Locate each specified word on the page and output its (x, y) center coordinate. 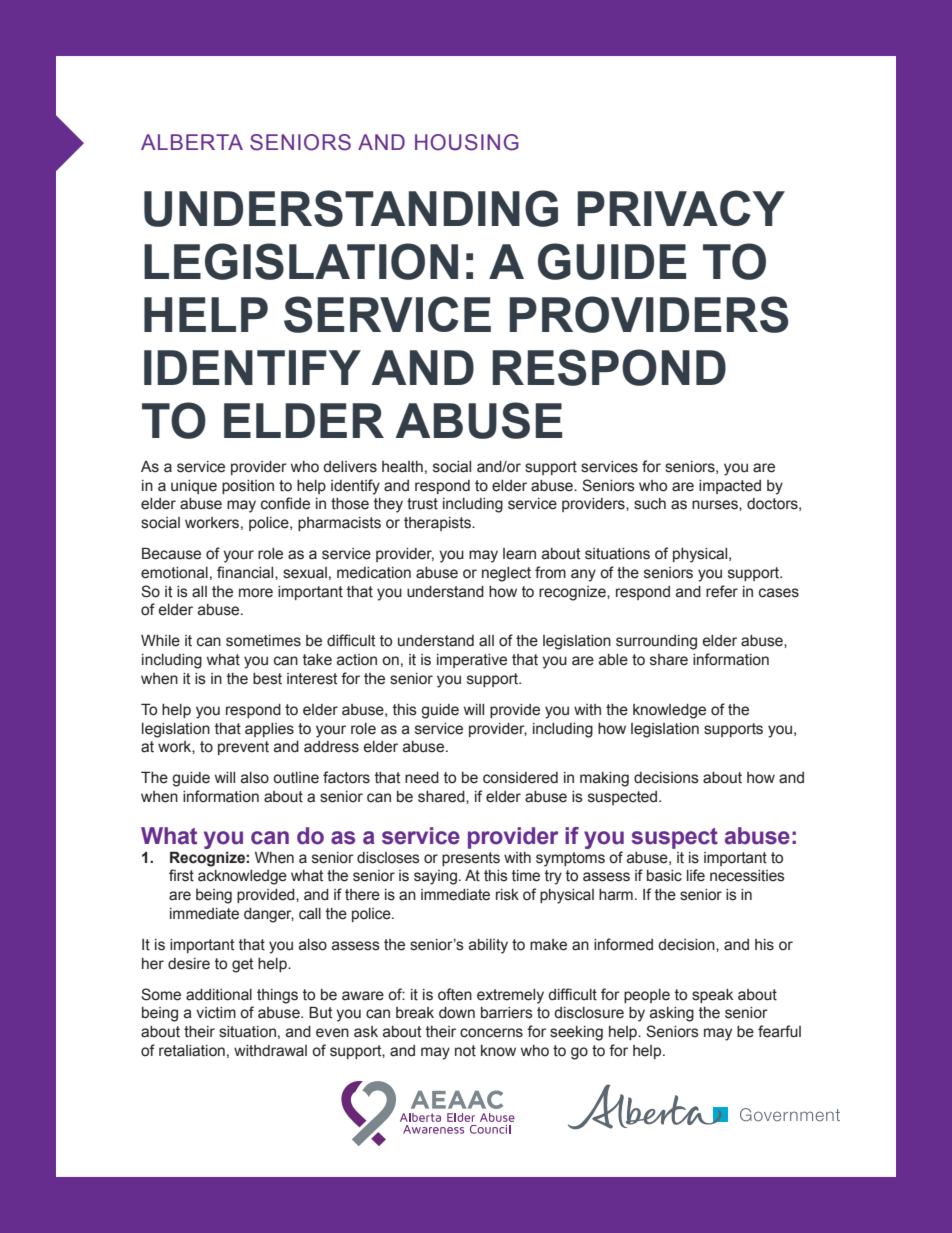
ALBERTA (192, 142)
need (422, 778)
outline (296, 778)
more (256, 593)
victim (216, 1013)
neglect (506, 574)
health (402, 467)
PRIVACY (681, 208)
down (457, 1013)
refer (722, 591)
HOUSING (467, 142)
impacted (730, 487)
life (696, 875)
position (248, 487)
